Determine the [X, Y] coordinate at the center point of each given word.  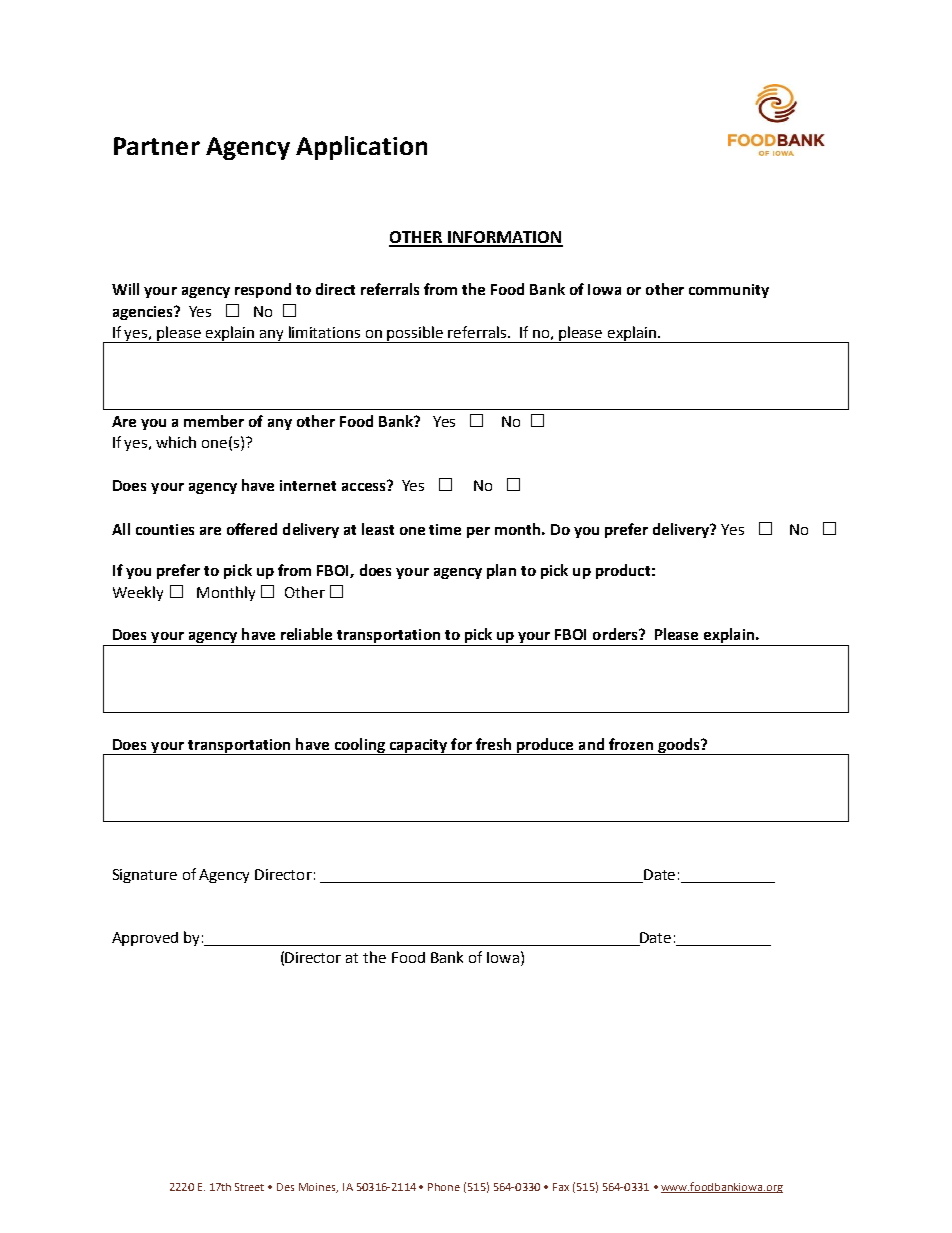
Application [361, 148]
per [478, 532]
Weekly [138, 593]
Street [249, 1187]
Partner [157, 146]
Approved [145, 939]
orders [616, 634]
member [214, 421]
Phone [444, 1187]
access [365, 486]
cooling [359, 746]
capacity [418, 747]
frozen [631, 744]
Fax [561, 1187]
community [729, 291]
